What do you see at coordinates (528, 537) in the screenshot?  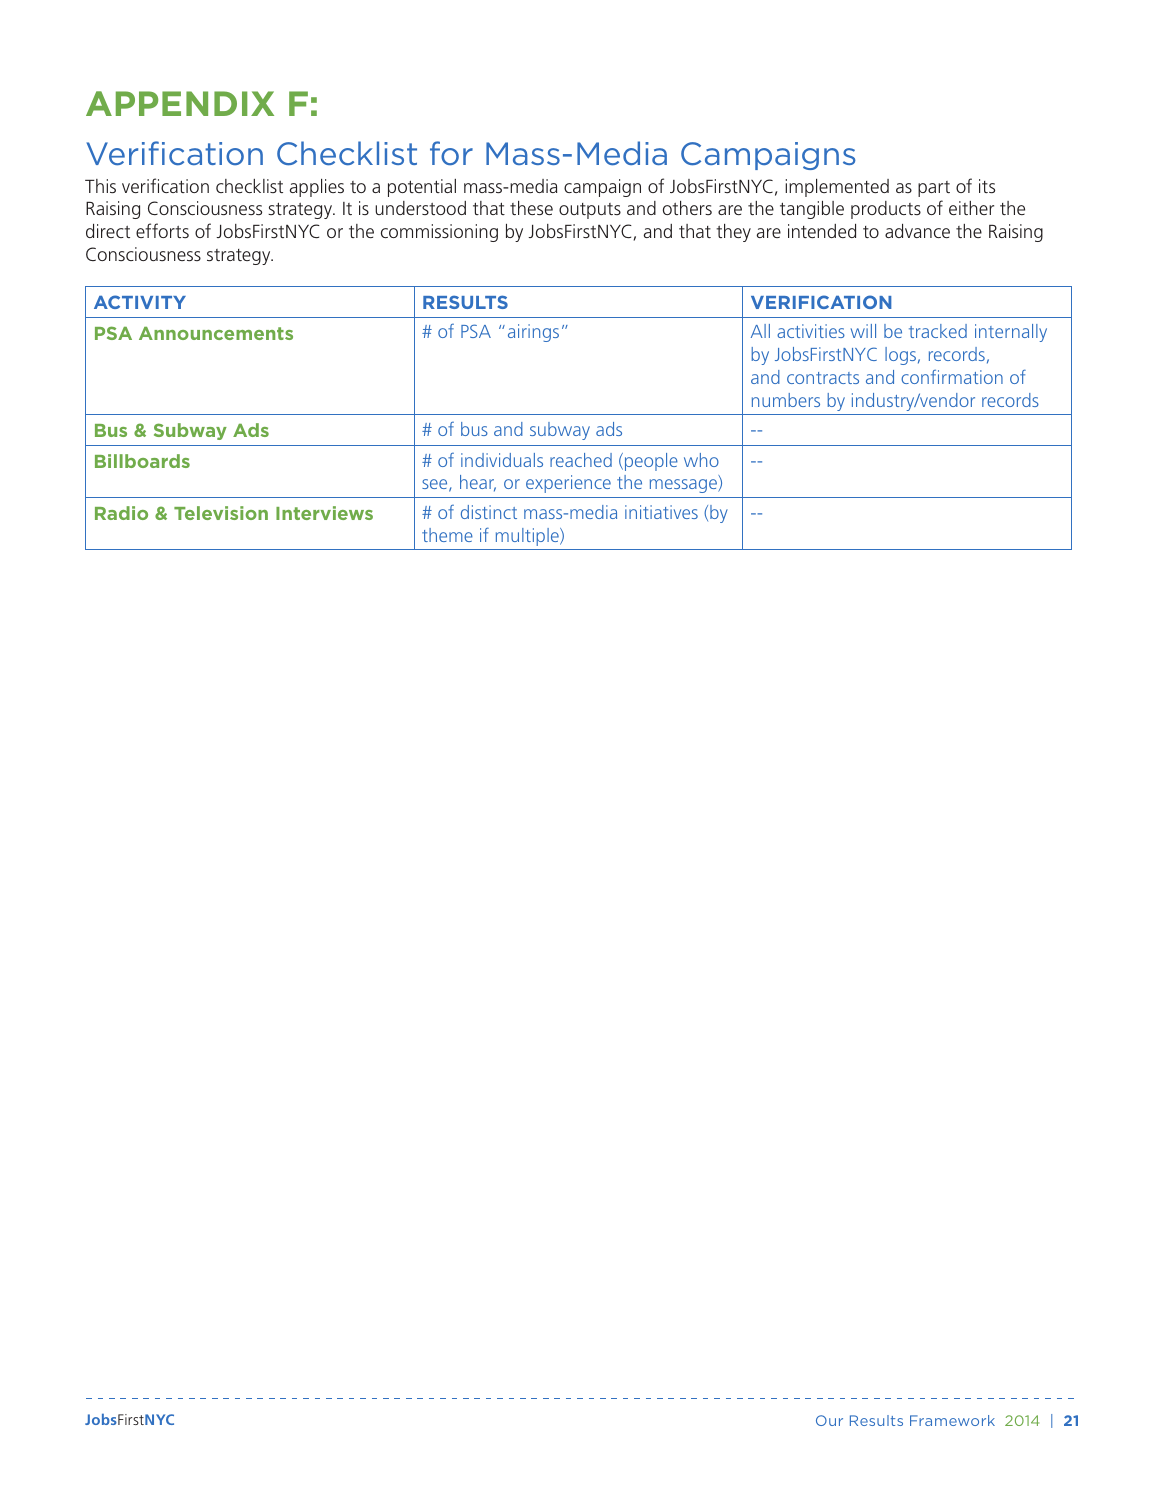 I see `multiple` at bounding box center [528, 537].
